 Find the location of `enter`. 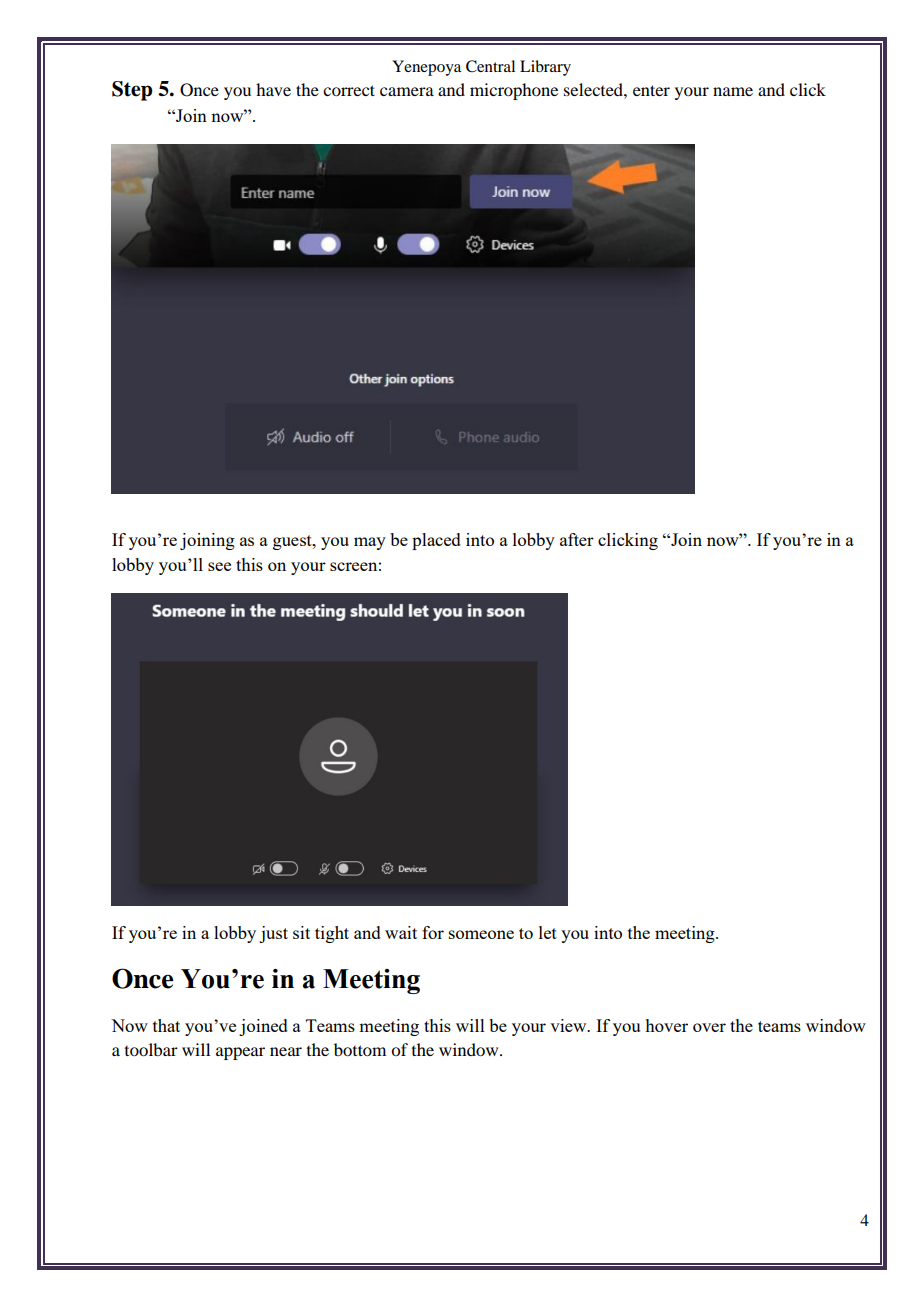

enter is located at coordinates (651, 90).
